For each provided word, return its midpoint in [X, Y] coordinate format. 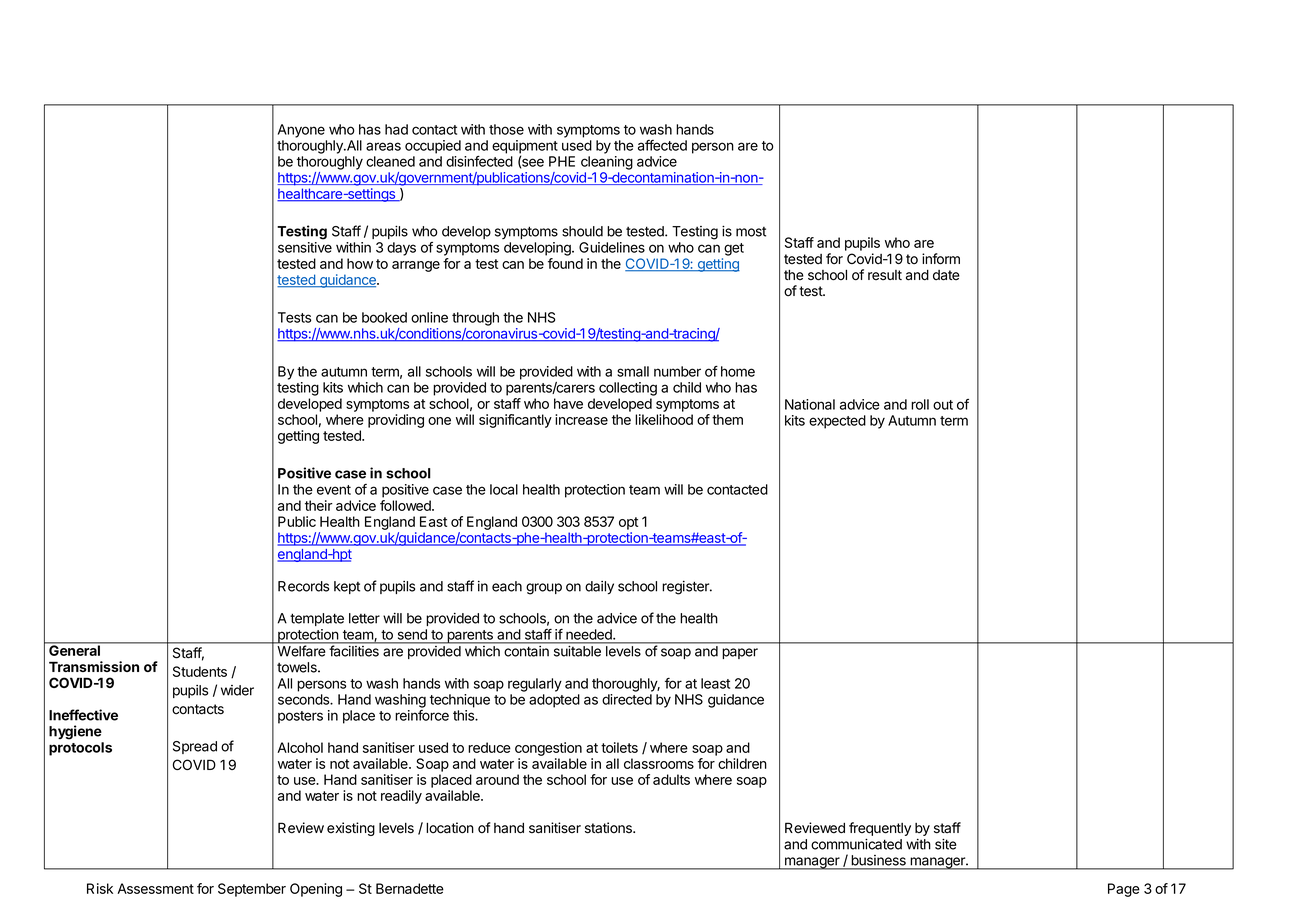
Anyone [301, 131]
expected [837, 422]
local [504, 489]
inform [941, 259]
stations [609, 828]
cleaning [607, 163]
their [319, 505]
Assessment [155, 888]
